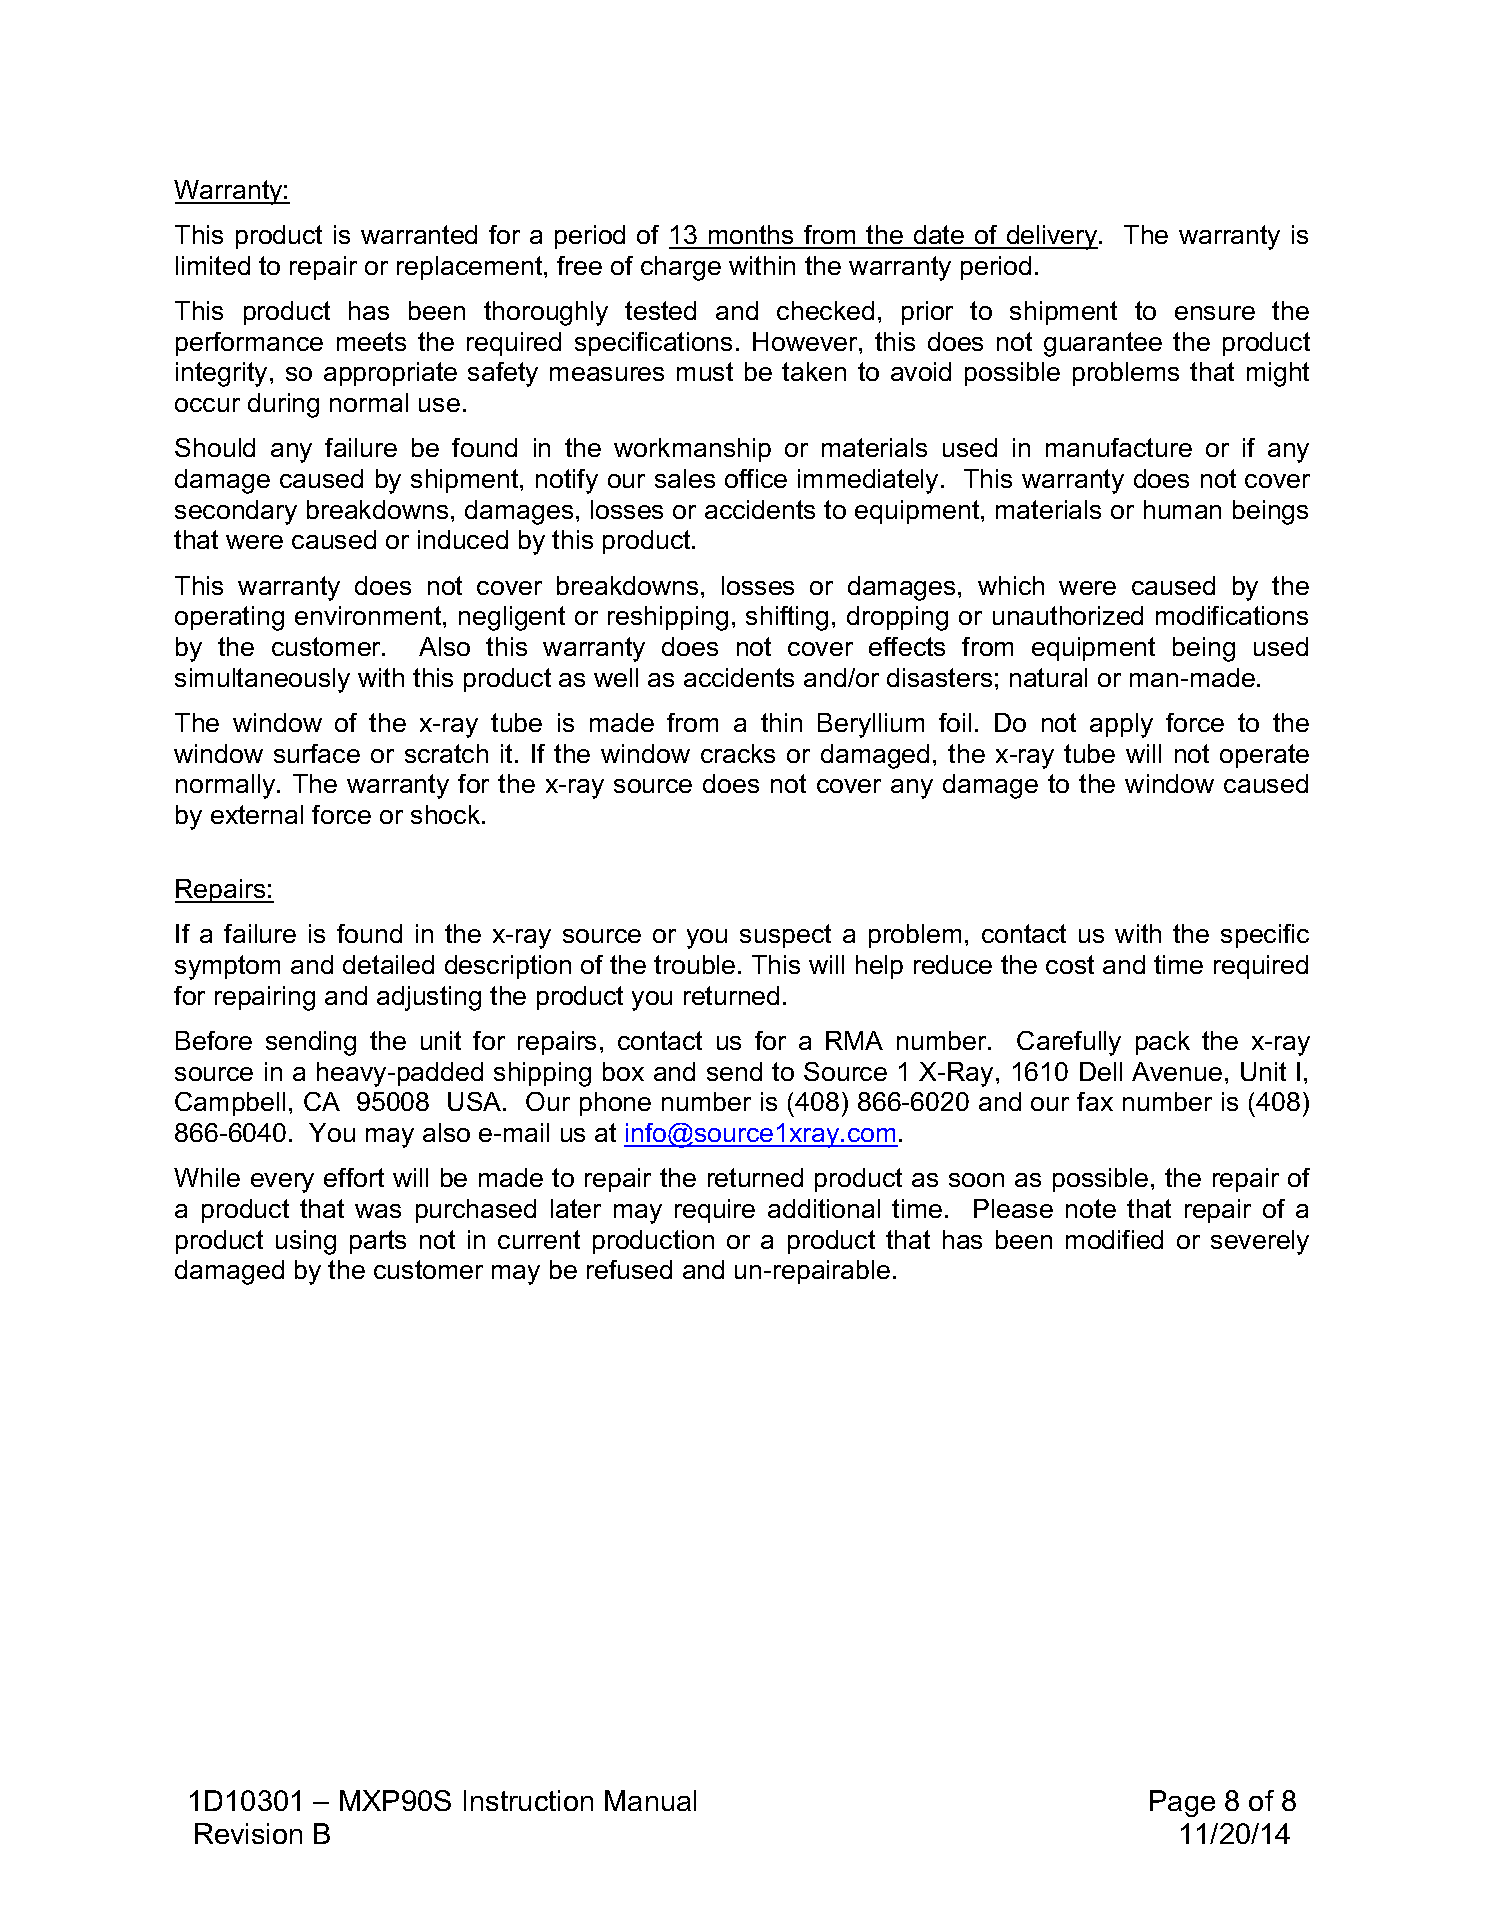 This screenshot has width=1485, height=1921. What do you see at coordinates (248, 1833) in the screenshot?
I see `Revision` at bounding box center [248, 1833].
